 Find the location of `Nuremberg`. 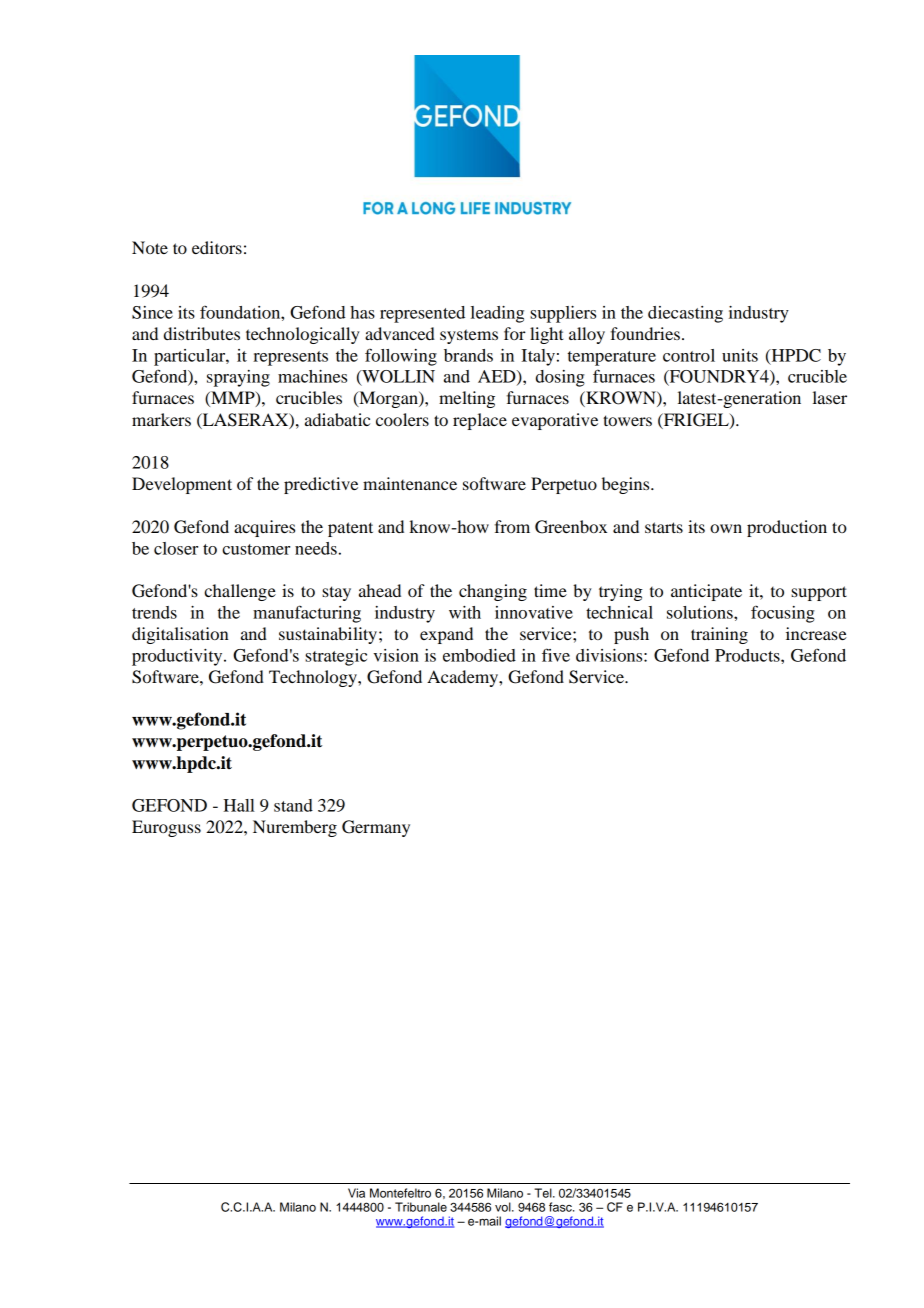

Nuremberg is located at coordinates (295, 828).
